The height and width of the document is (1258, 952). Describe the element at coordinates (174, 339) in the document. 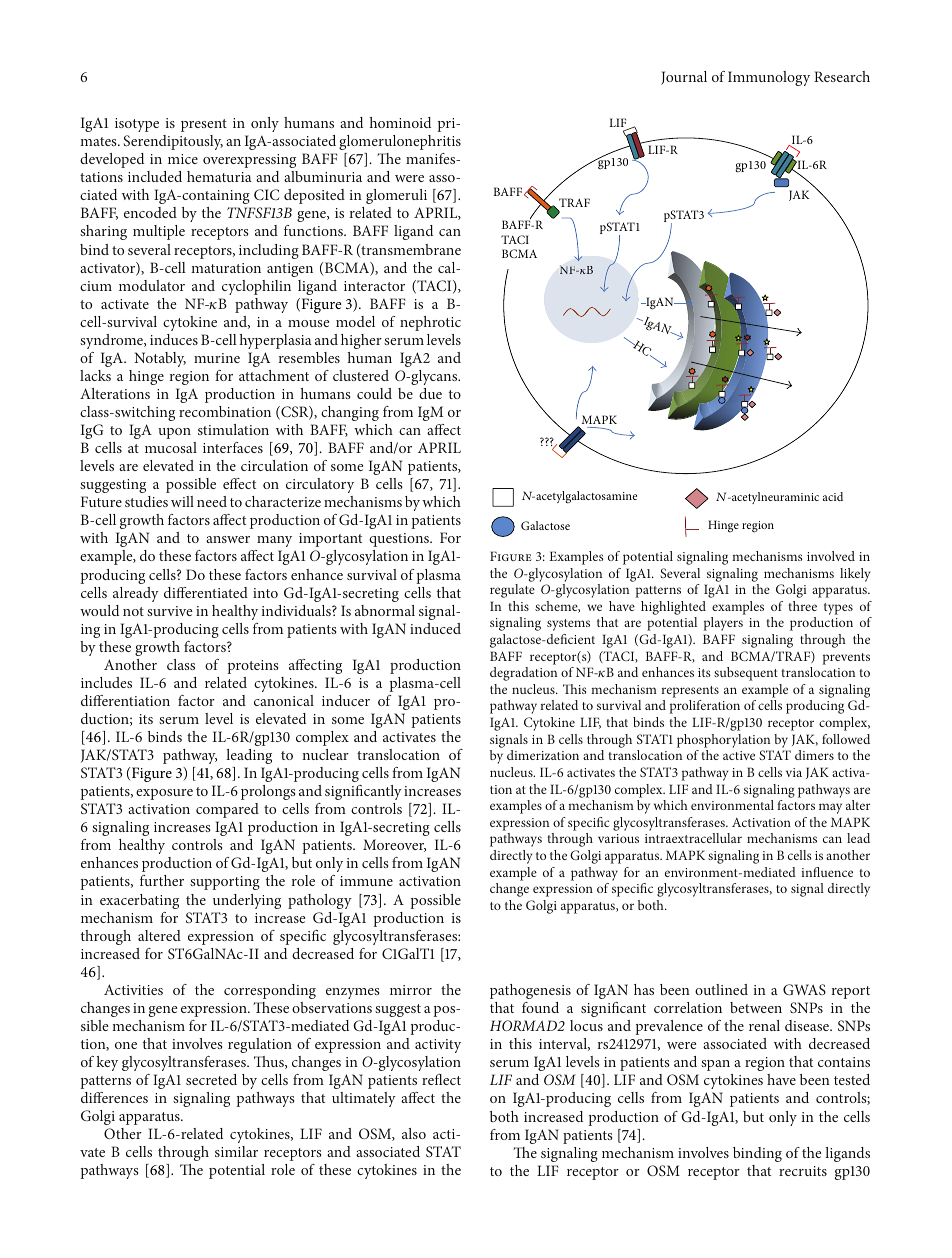

I see `induces` at that location.
